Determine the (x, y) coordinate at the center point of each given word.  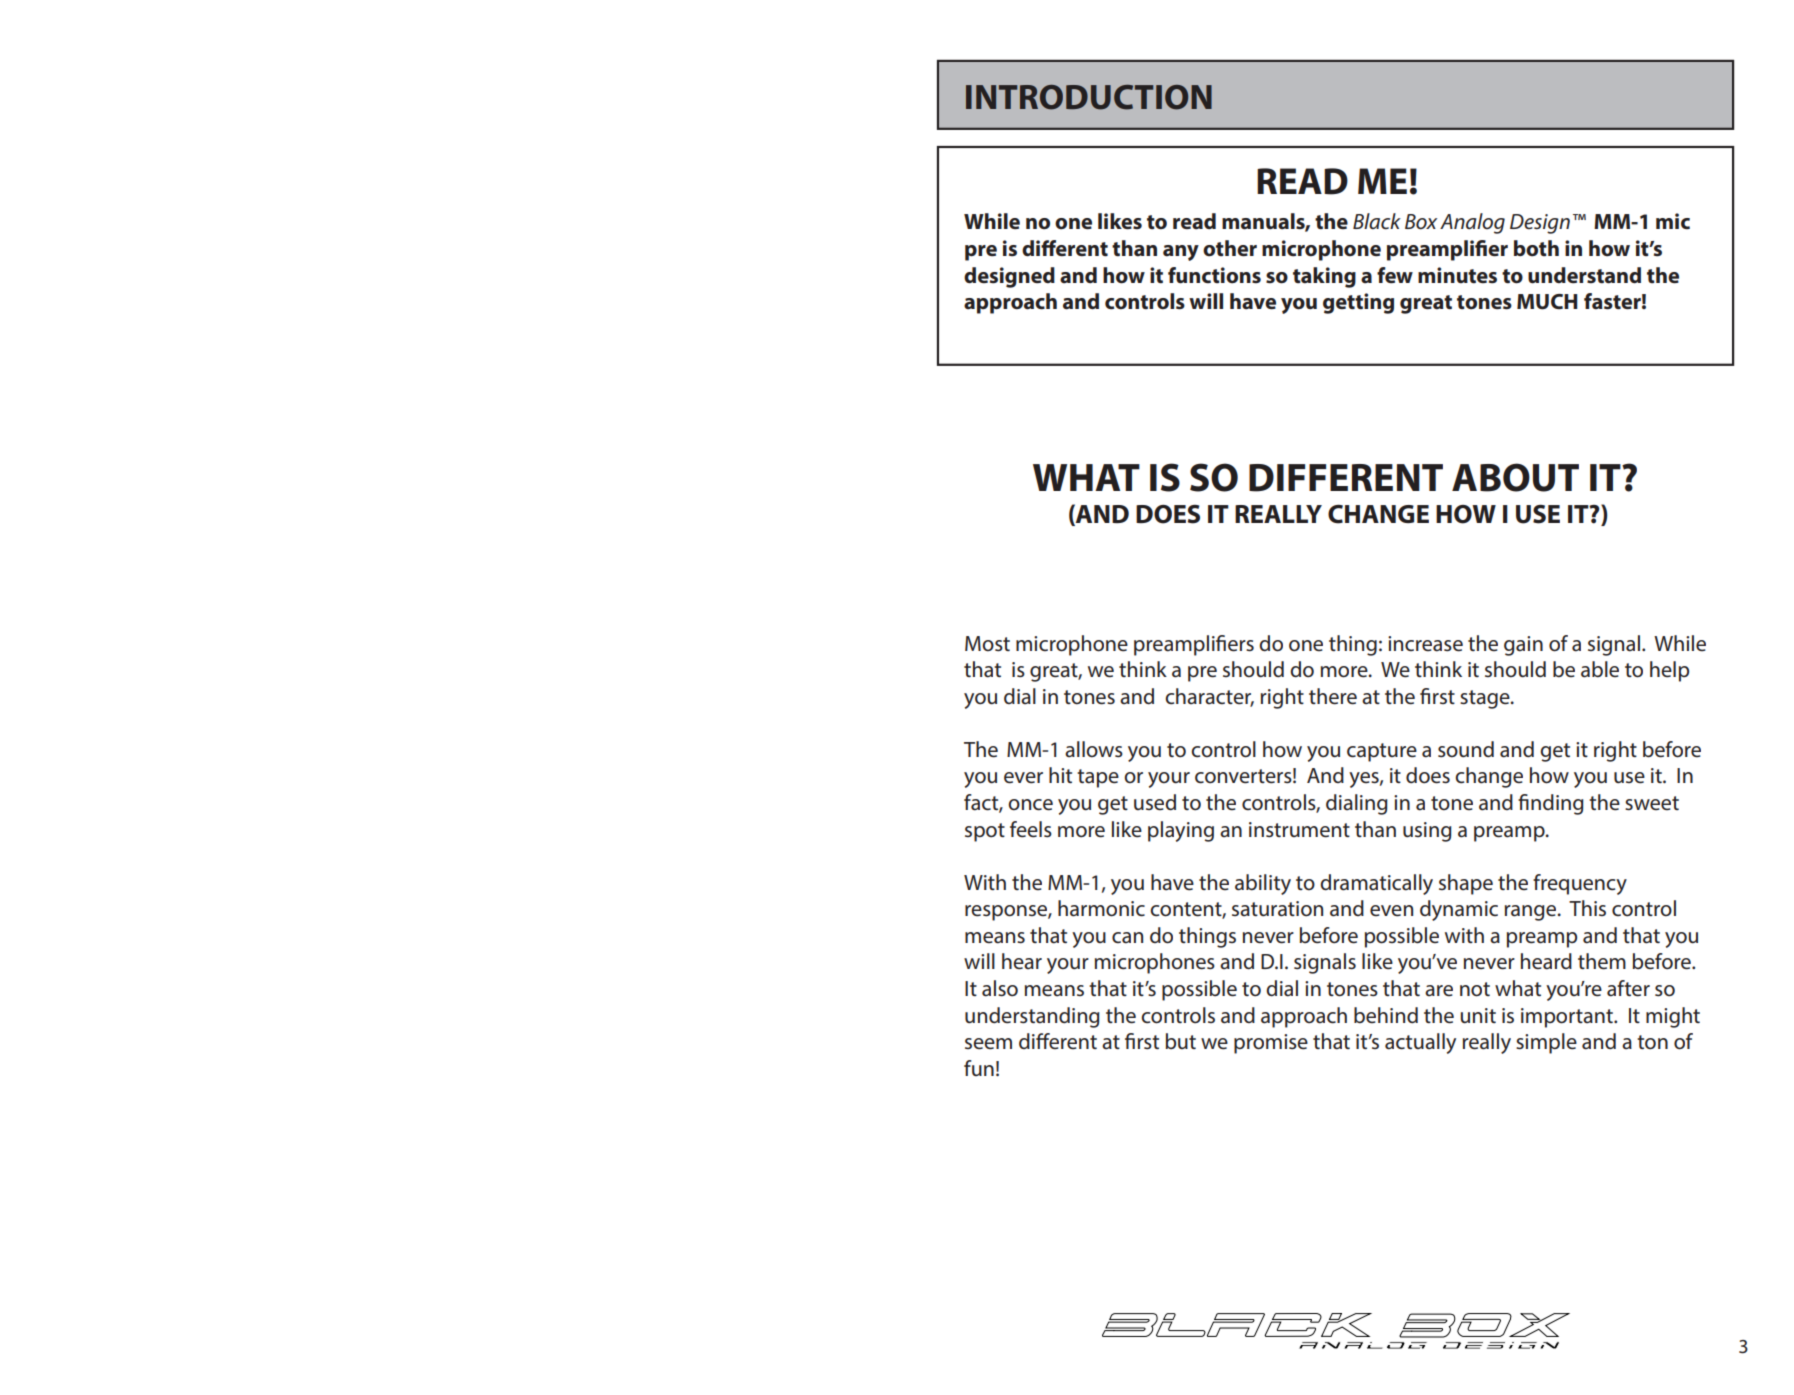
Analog (1472, 223)
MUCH (1547, 302)
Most (987, 644)
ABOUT (1515, 477)
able (1600, 669)
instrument (1299, 830)
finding (1551, 804)
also (1000, 988)
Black (1377, 221)
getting (1358, 303)
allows (1094, 749)
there (1333, 696)
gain (1523, 646)
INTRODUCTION (1089, 97)
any (1181, 253)
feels (1031, 829)
